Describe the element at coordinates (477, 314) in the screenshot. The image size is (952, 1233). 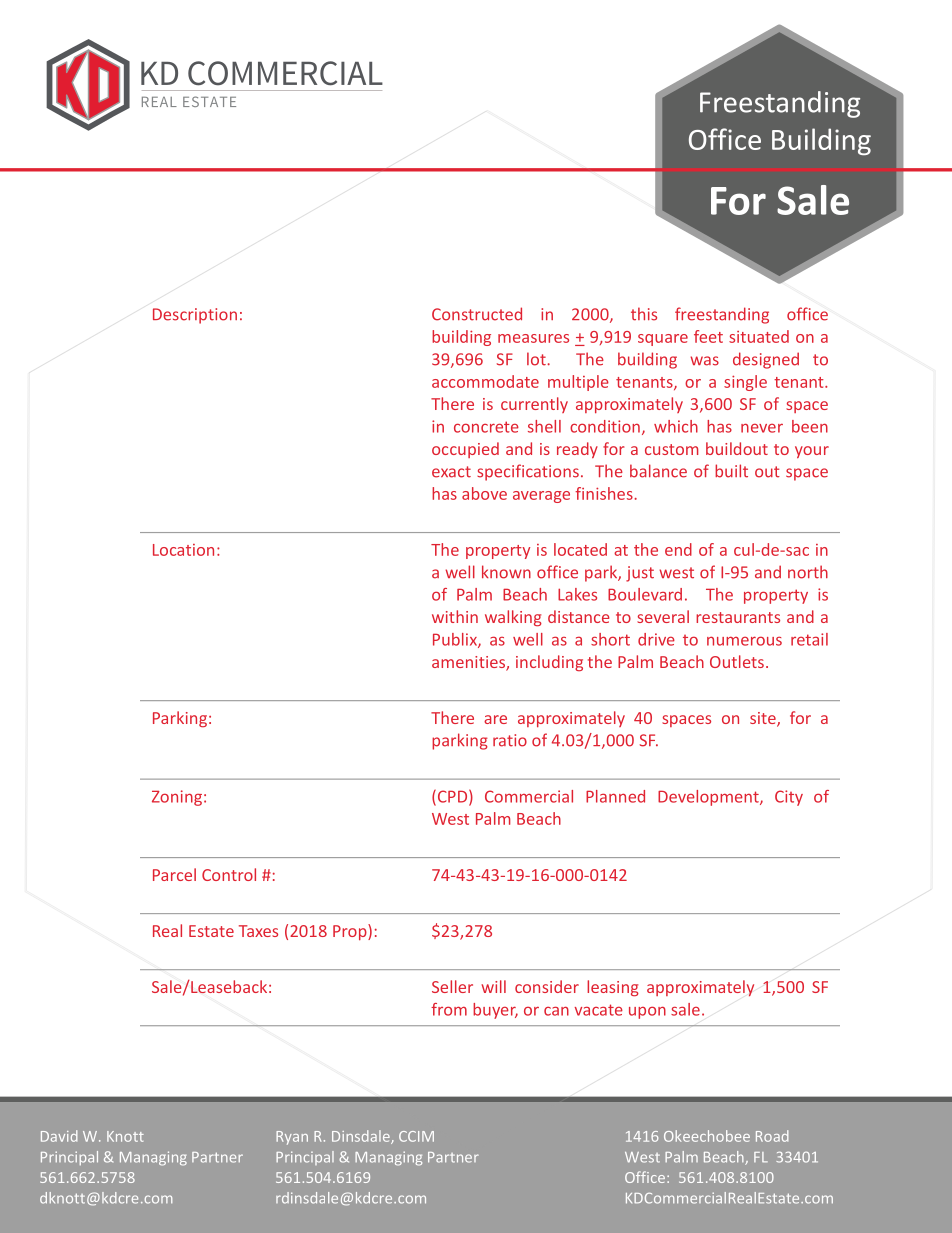
I see `Constructed` at that location.
